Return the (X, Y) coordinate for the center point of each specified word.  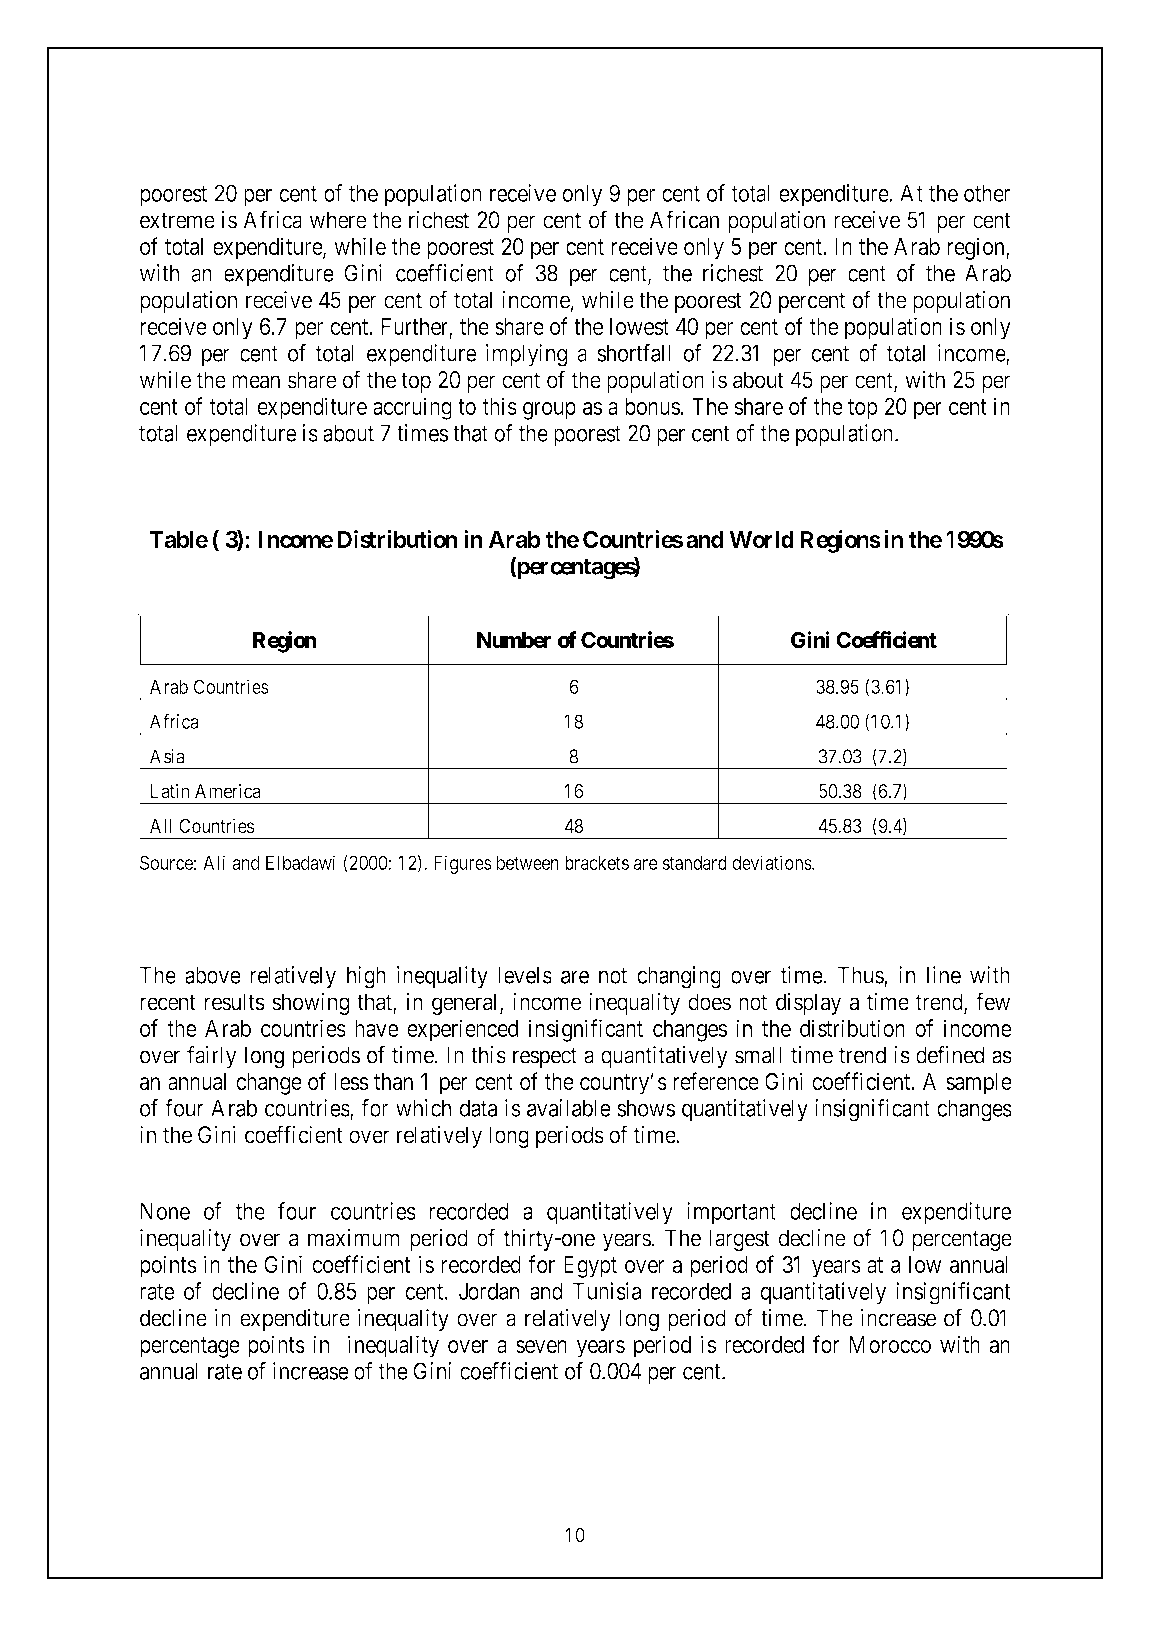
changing (679, 977)
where (337, 220)
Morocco (890, 1344)
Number (514, 640)
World (761, 539)
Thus (861, 976)
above (213, 975)
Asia (167, 756)
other (987, 193)
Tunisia (607, 1291)
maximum (353, 1238)
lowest (639, 326)
